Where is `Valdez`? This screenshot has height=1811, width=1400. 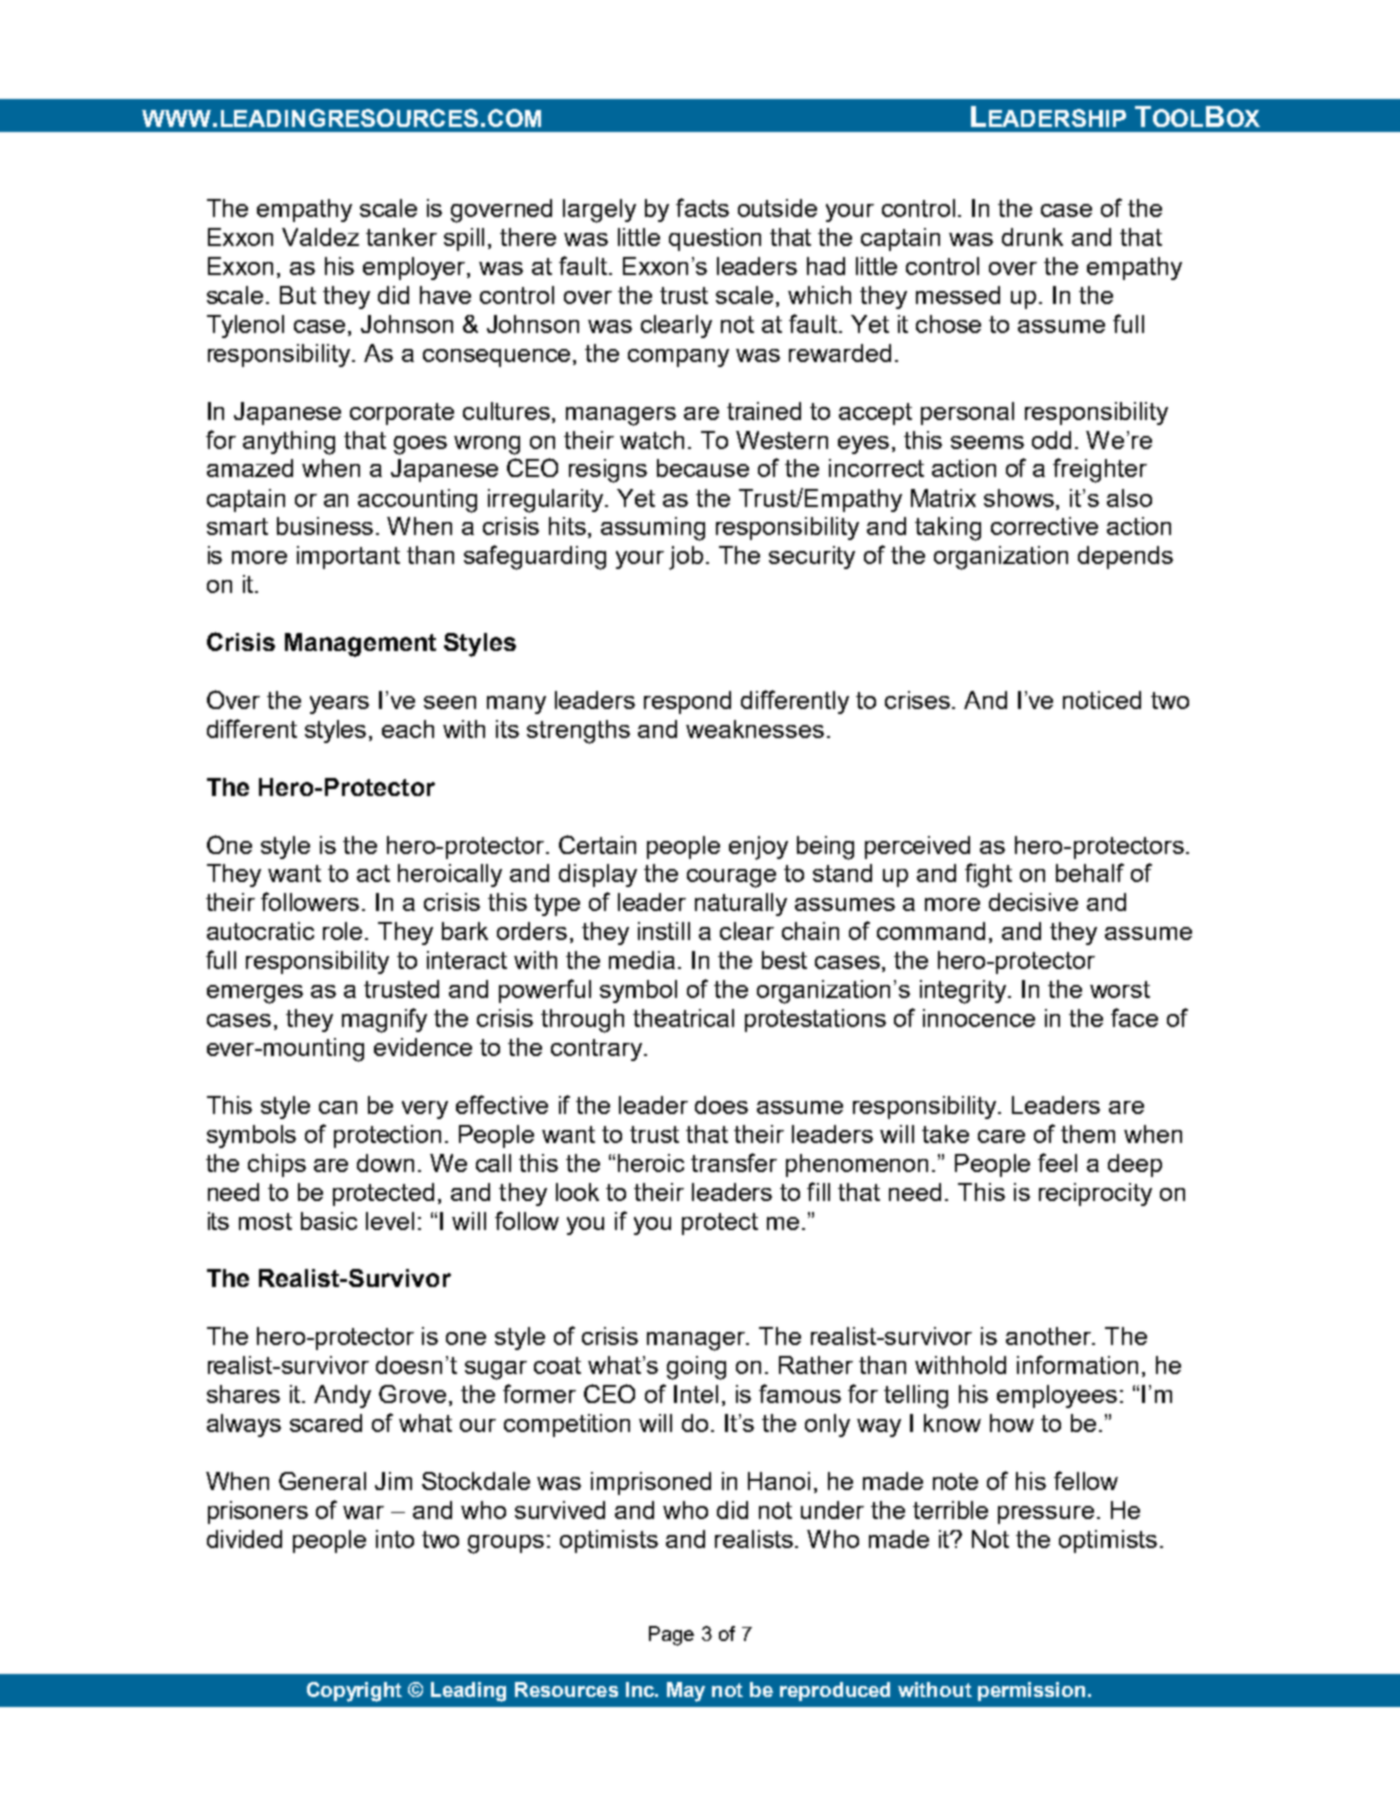 Valdez is located at coordinates (320, 237).
